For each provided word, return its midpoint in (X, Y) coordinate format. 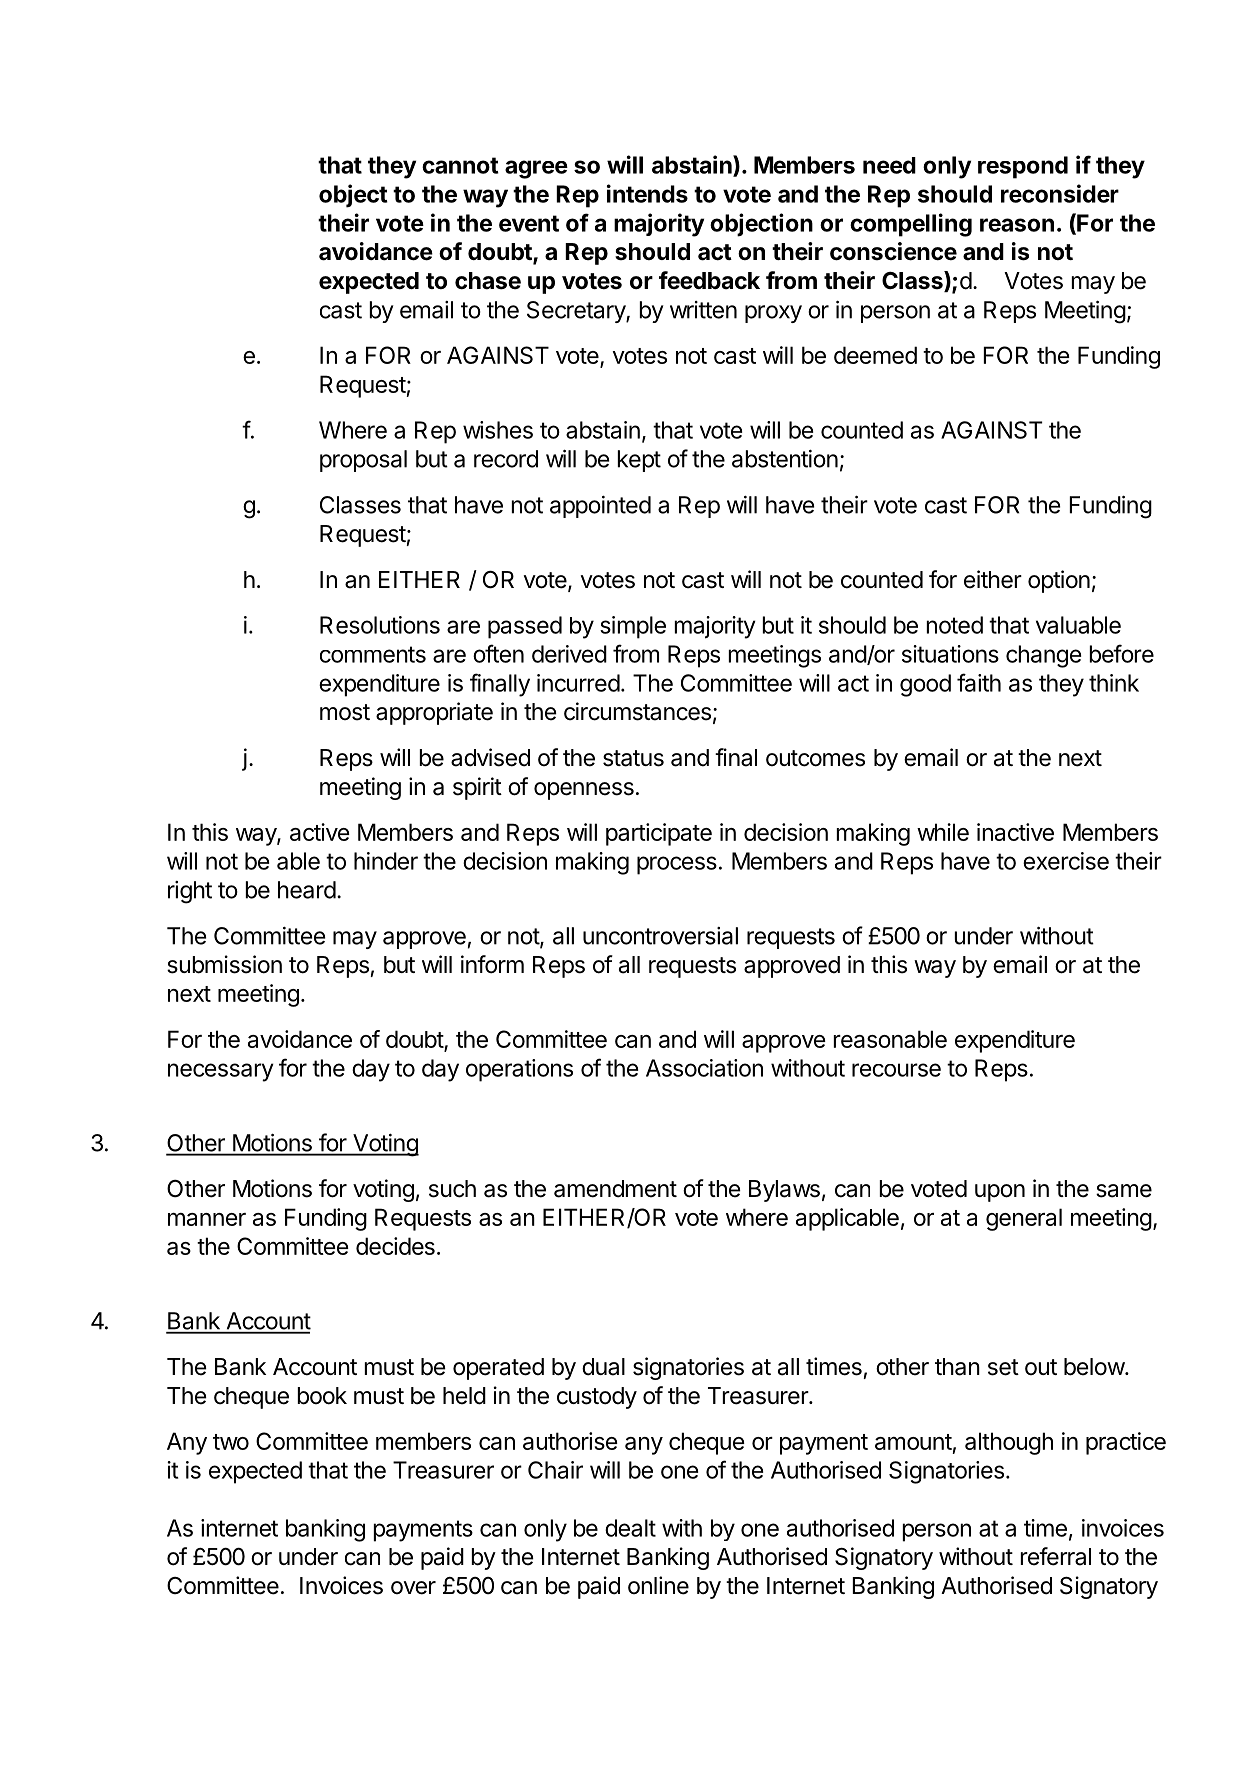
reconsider (1060, 193)
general (1024, 1219)
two (231, 1442)
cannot (460, 165)
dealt (630, 1528)
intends (647, 193)
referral (1055, 1556)
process (677, 865)
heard (307, 890)
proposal (363, 461)
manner (207, 1219)
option (1059, 581)
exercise (1066, 861)
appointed (600, 507)
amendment (615, 1189)
